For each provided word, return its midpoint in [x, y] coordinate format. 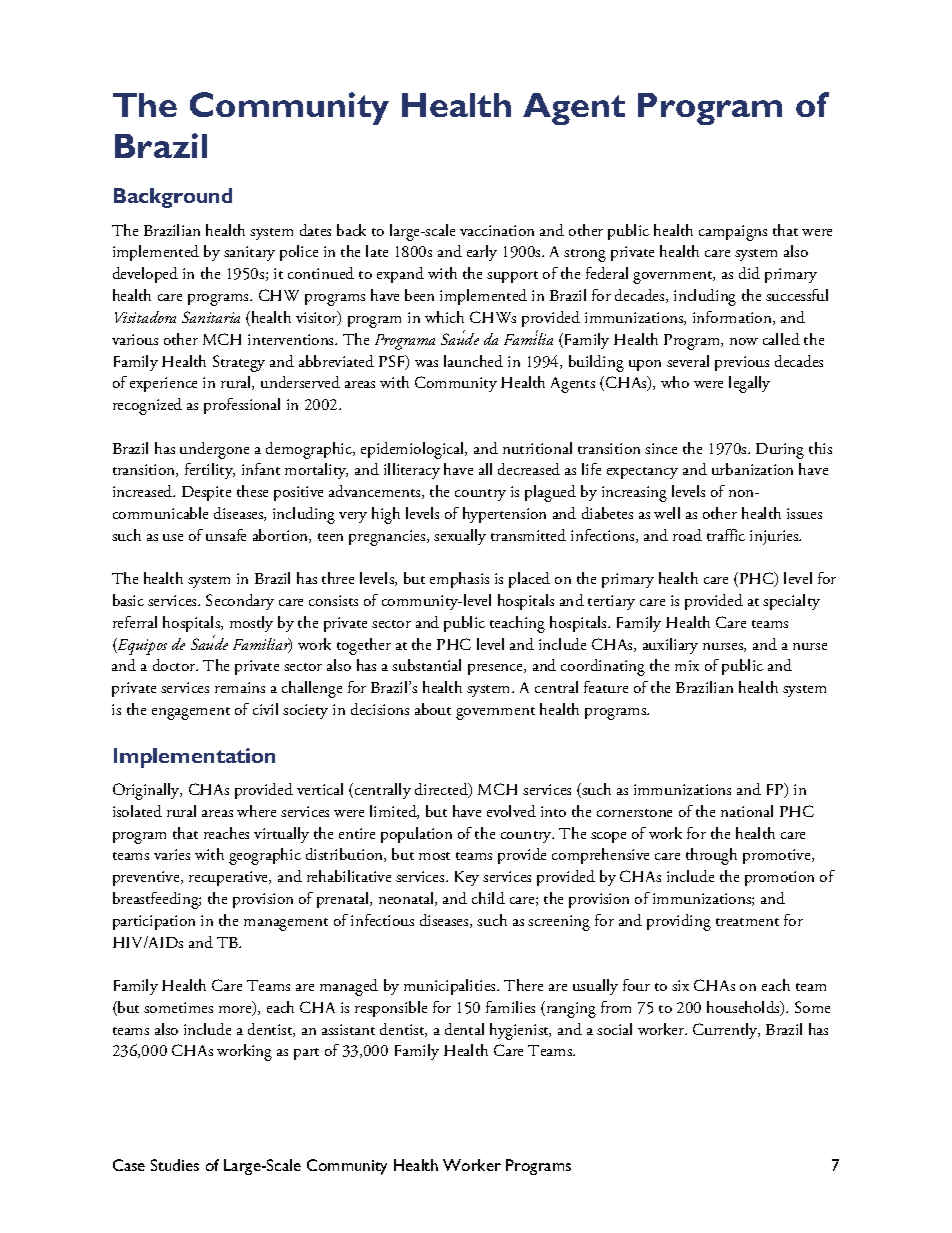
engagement [191, 713]
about [433, 709]
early [482, 253]
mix [687, 665]
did [749, 273]
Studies [175, 1165]
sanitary [249, 253]
